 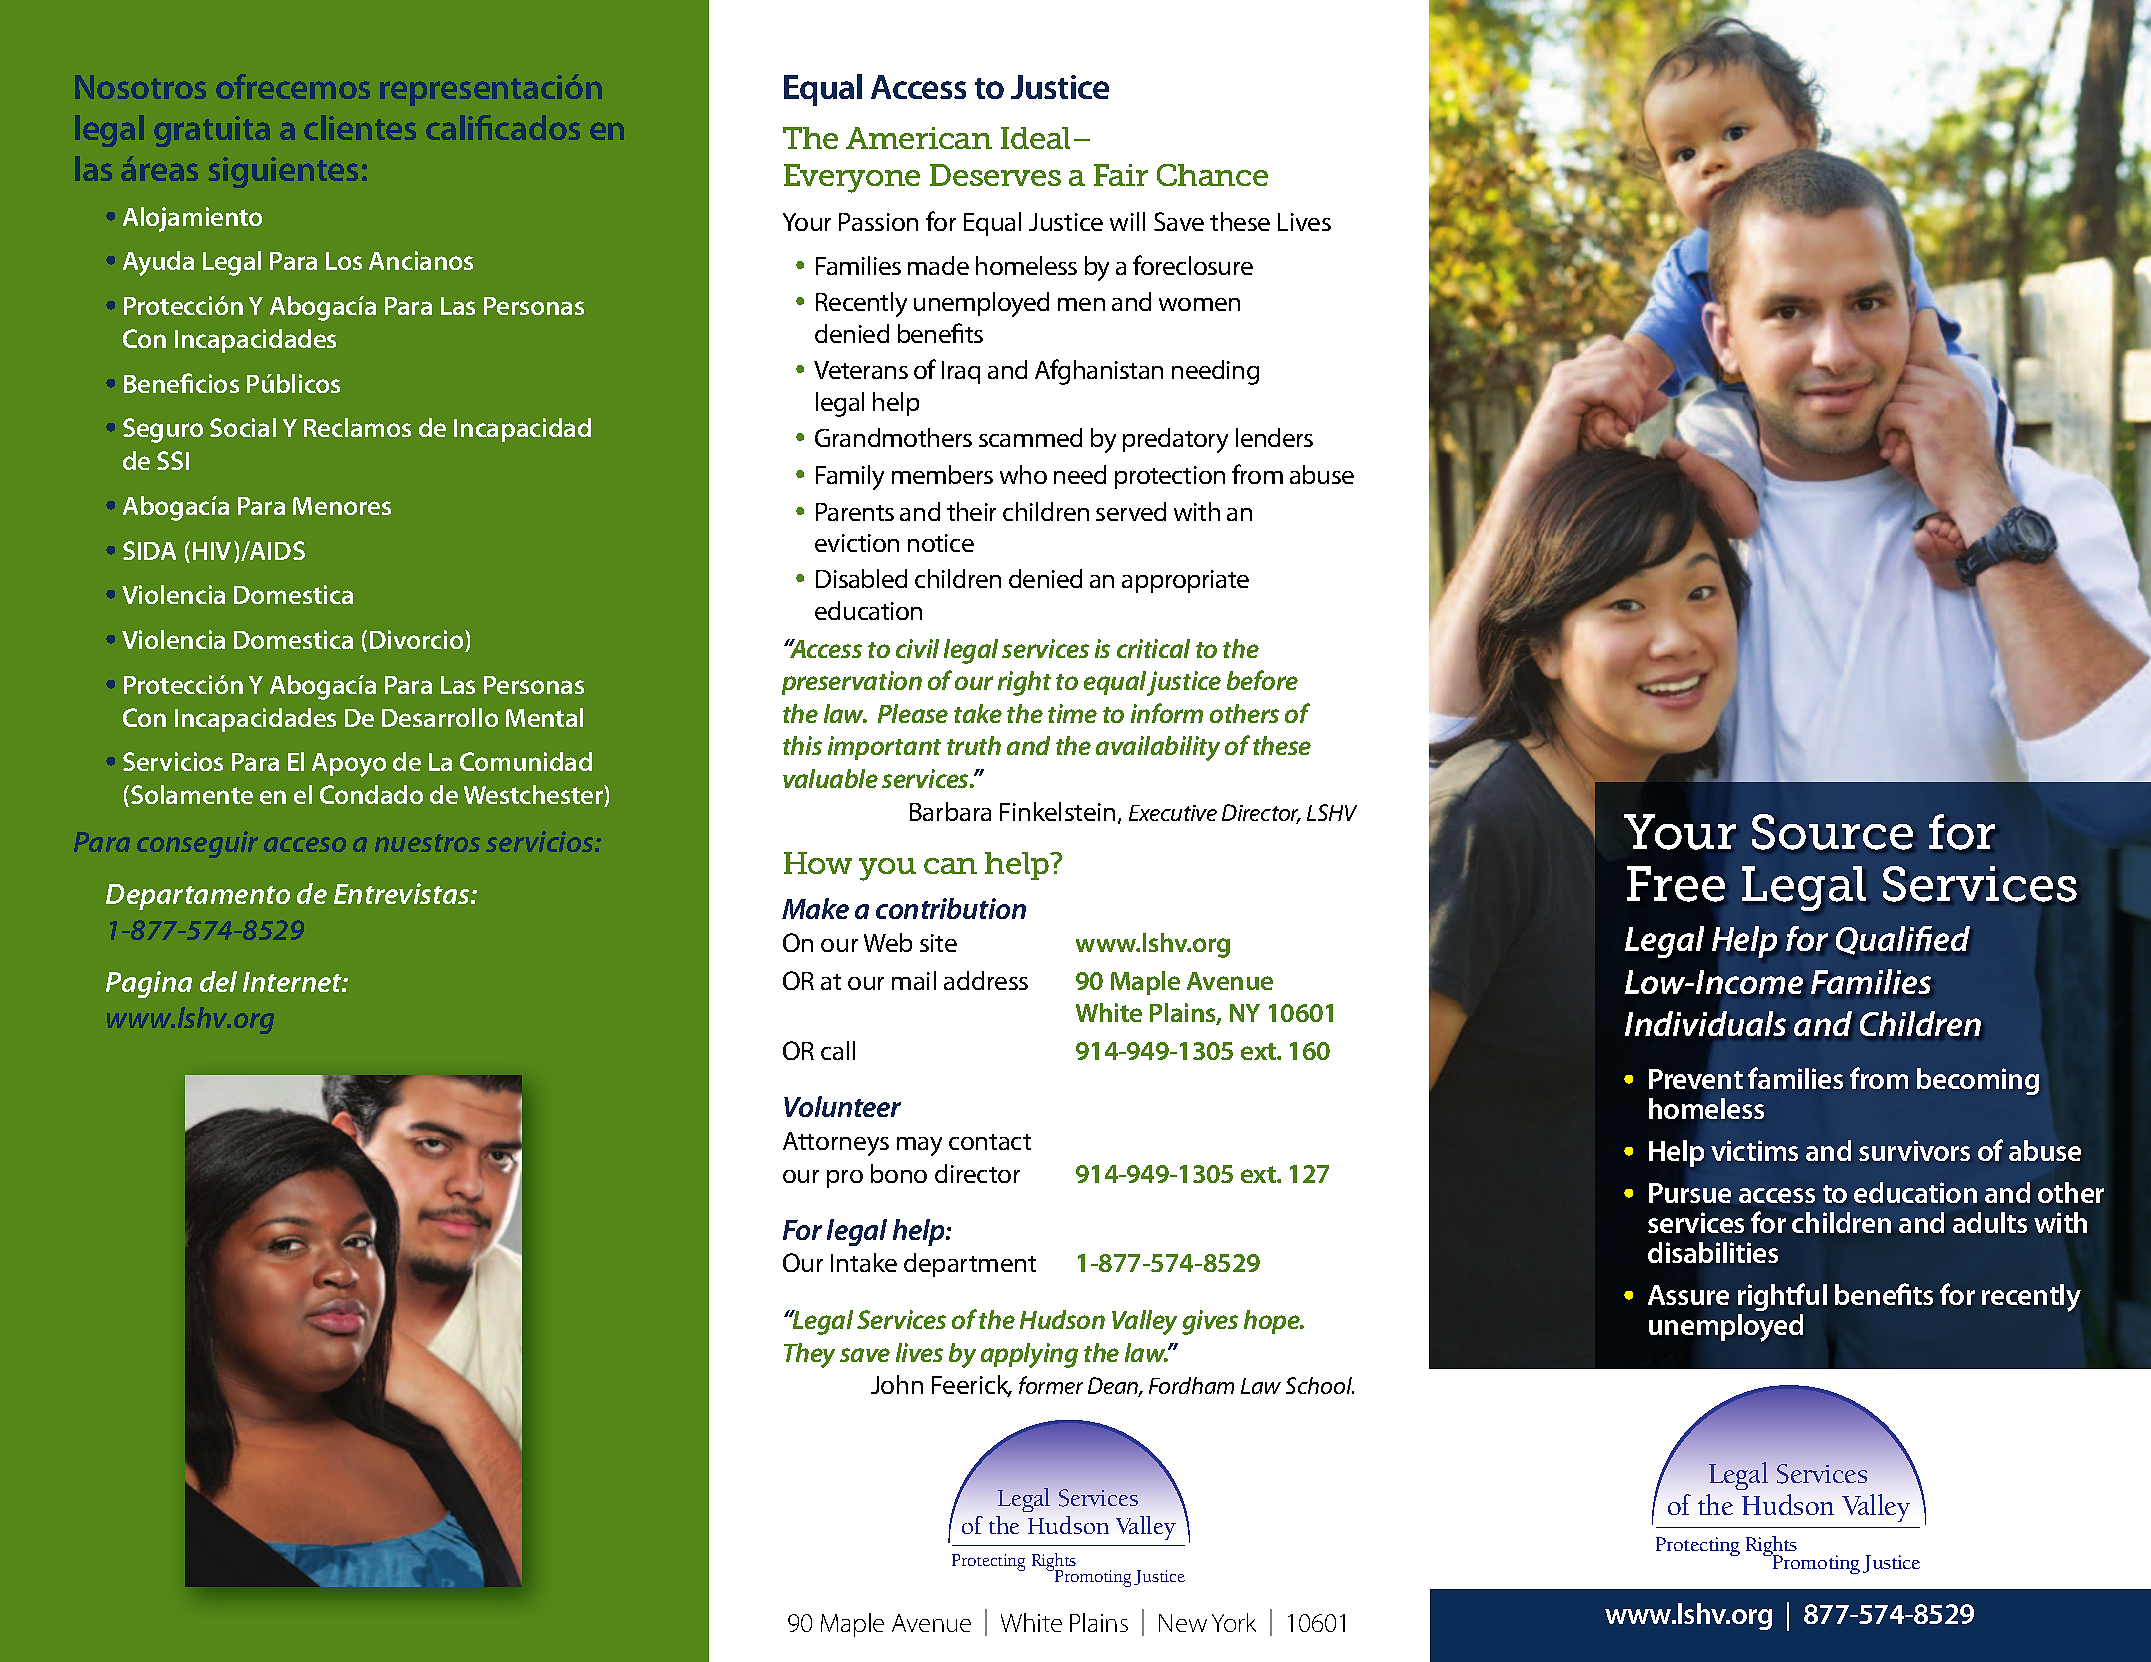 I want to click on Chance, so click(x=1212, y=175).
